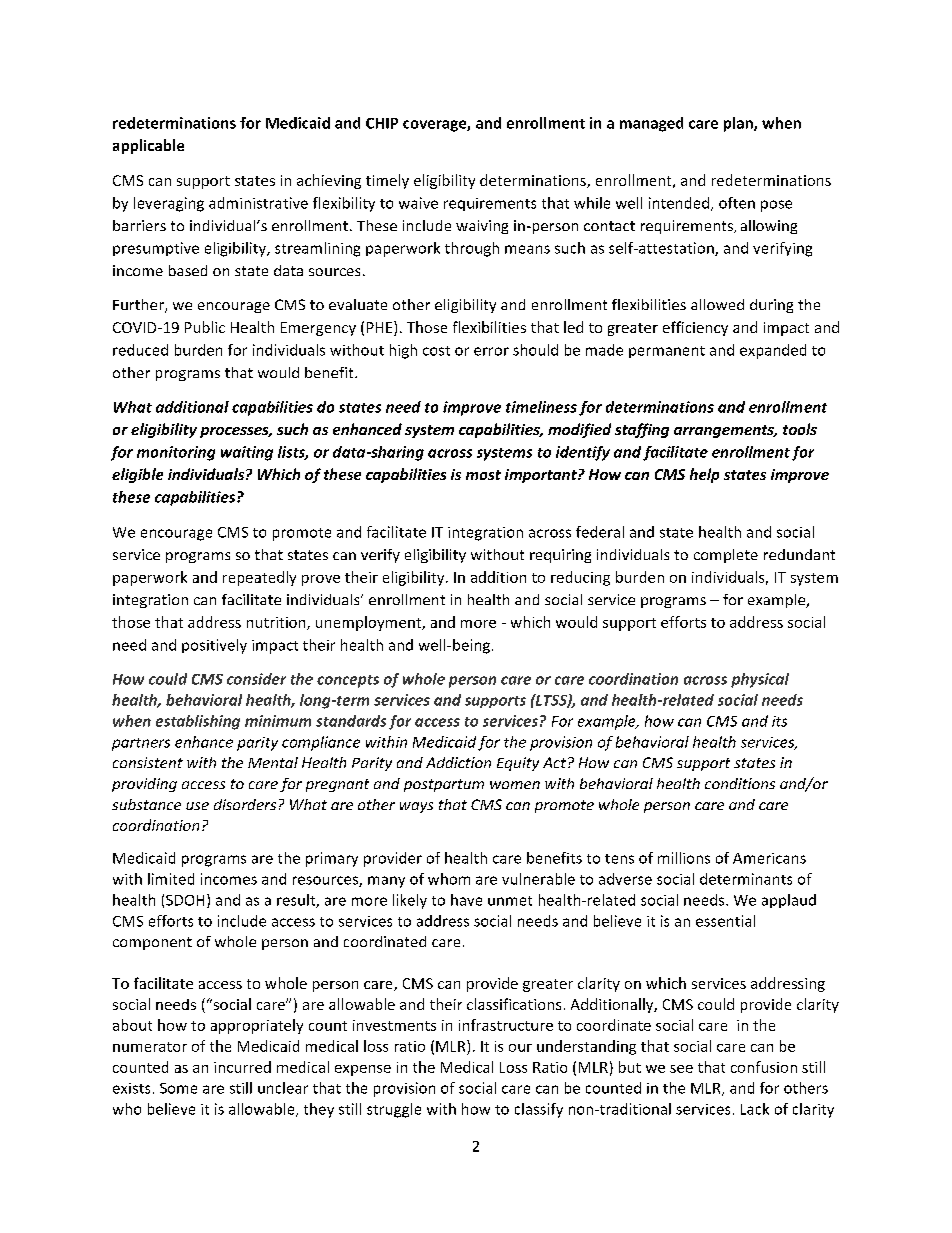 This screenshot has width=952, height=1233. Describe the element at coordinates (205, 327) in the screenshot. I see `Public` at that location.
